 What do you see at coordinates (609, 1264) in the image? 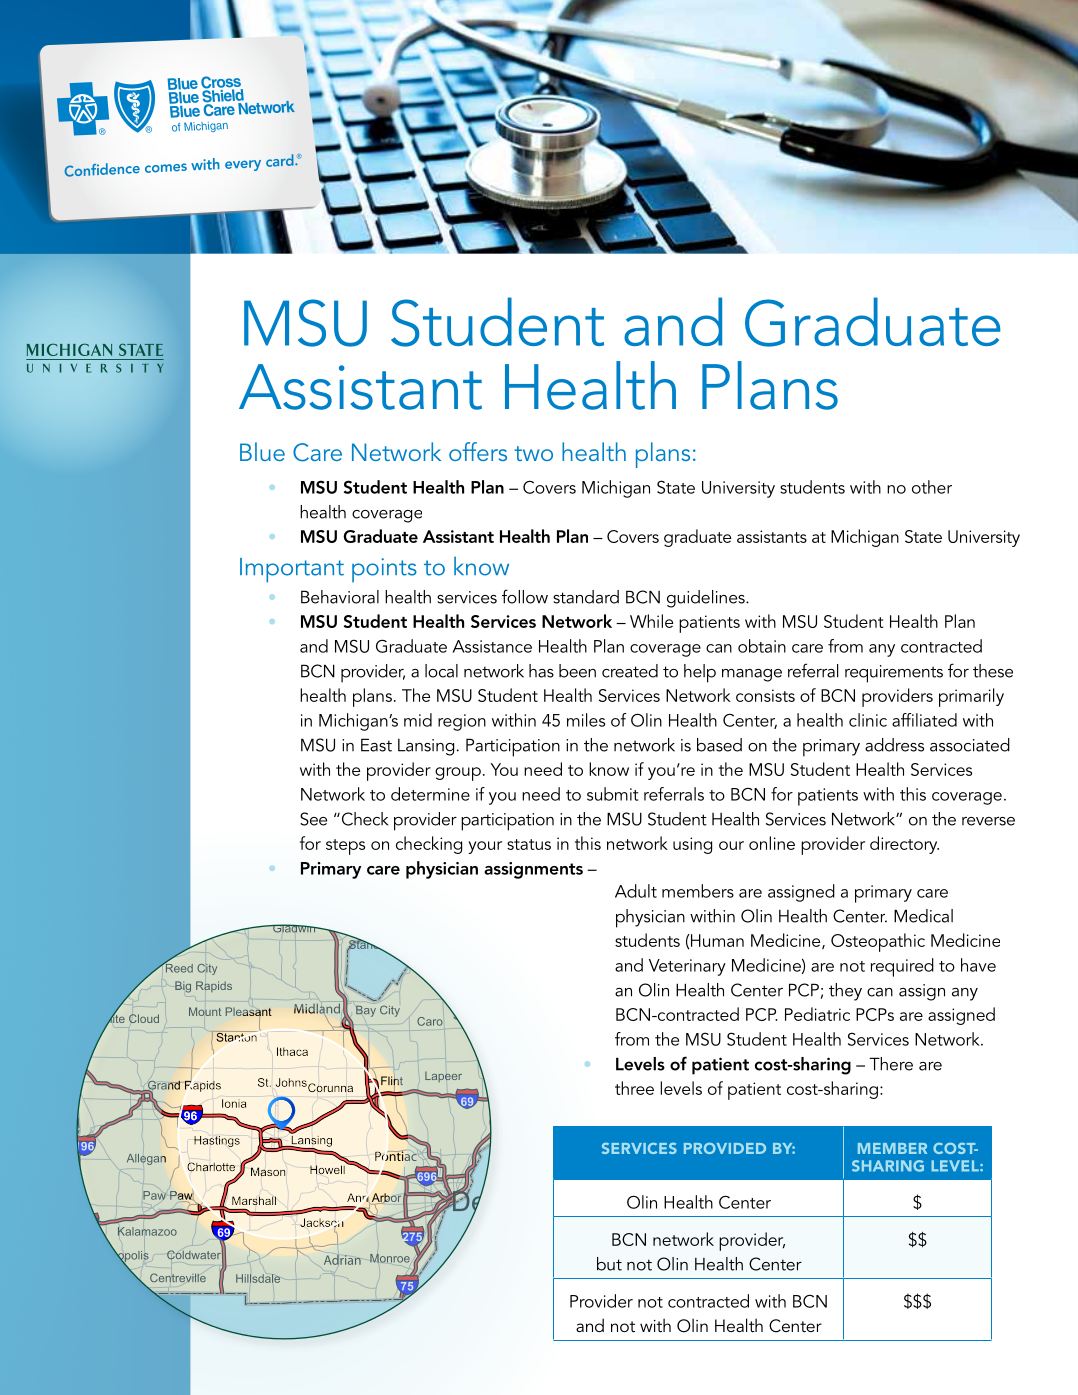
I see `but` at bounding box center [609, 1264].
